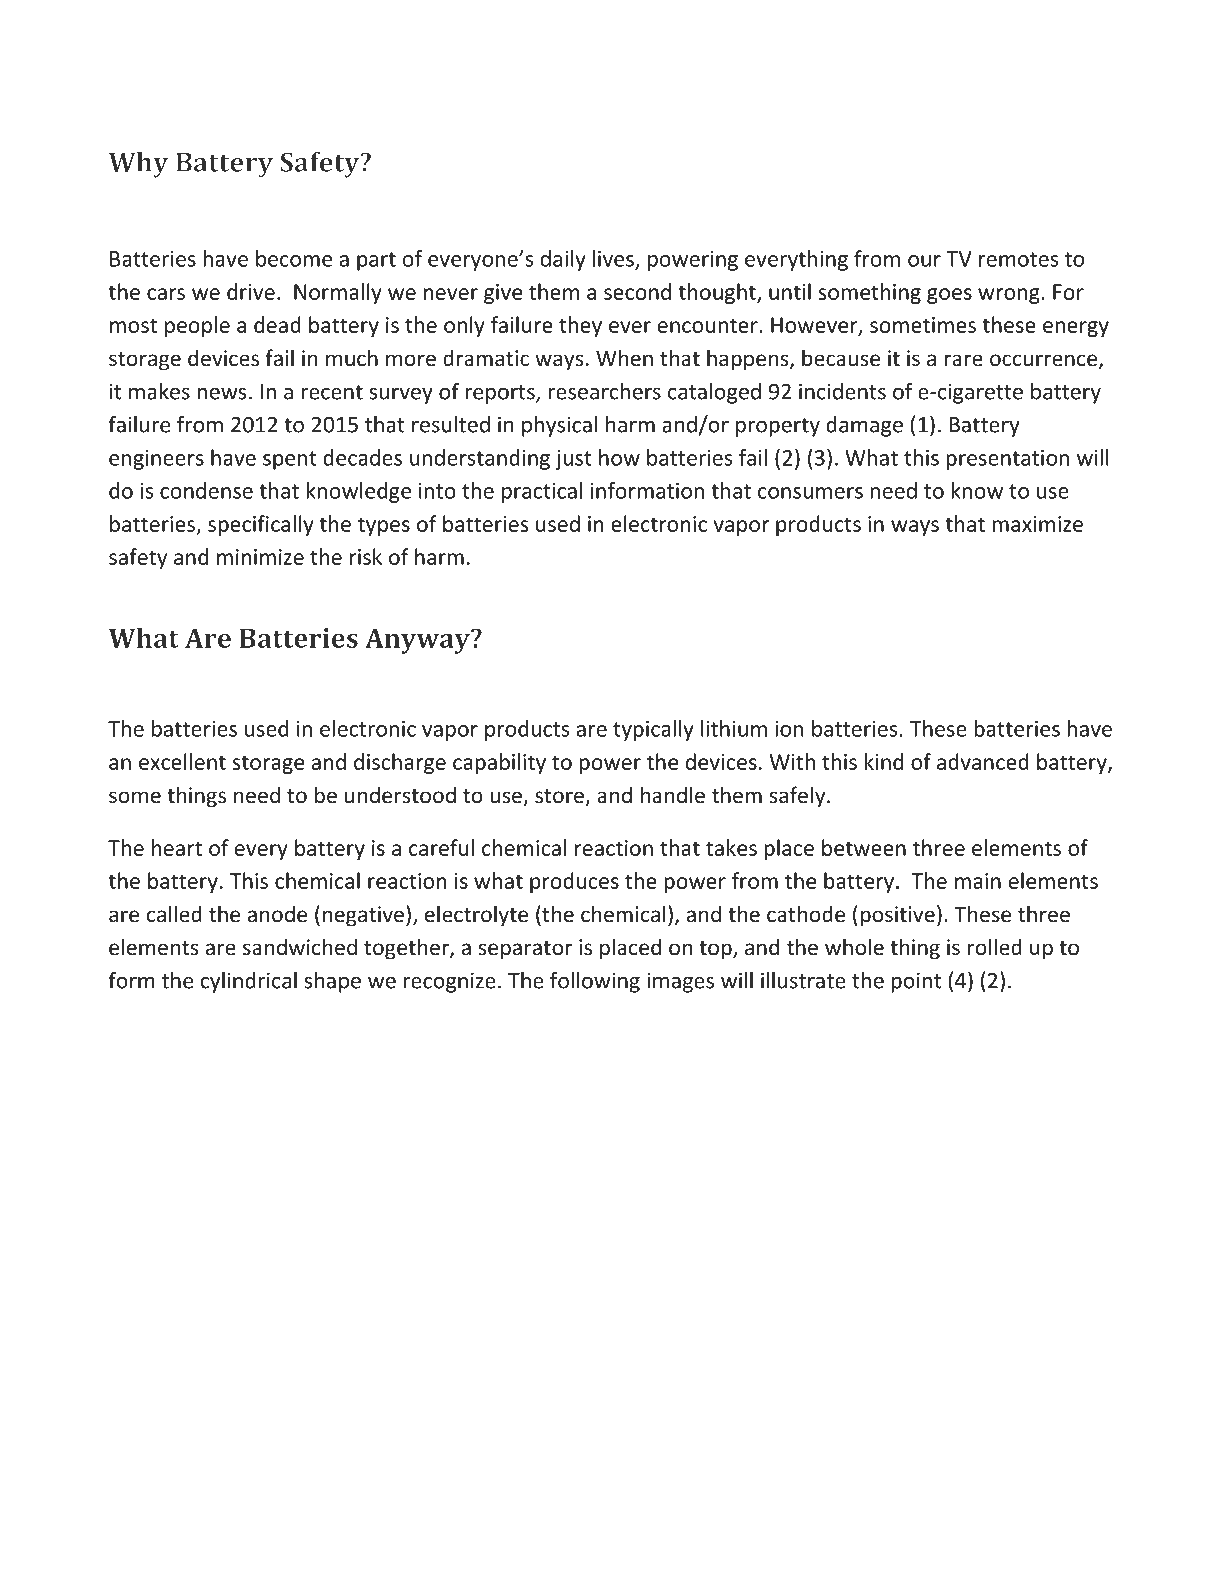 This image has width=1229, height=1591. I want to click on typically, so click(653, 730).
